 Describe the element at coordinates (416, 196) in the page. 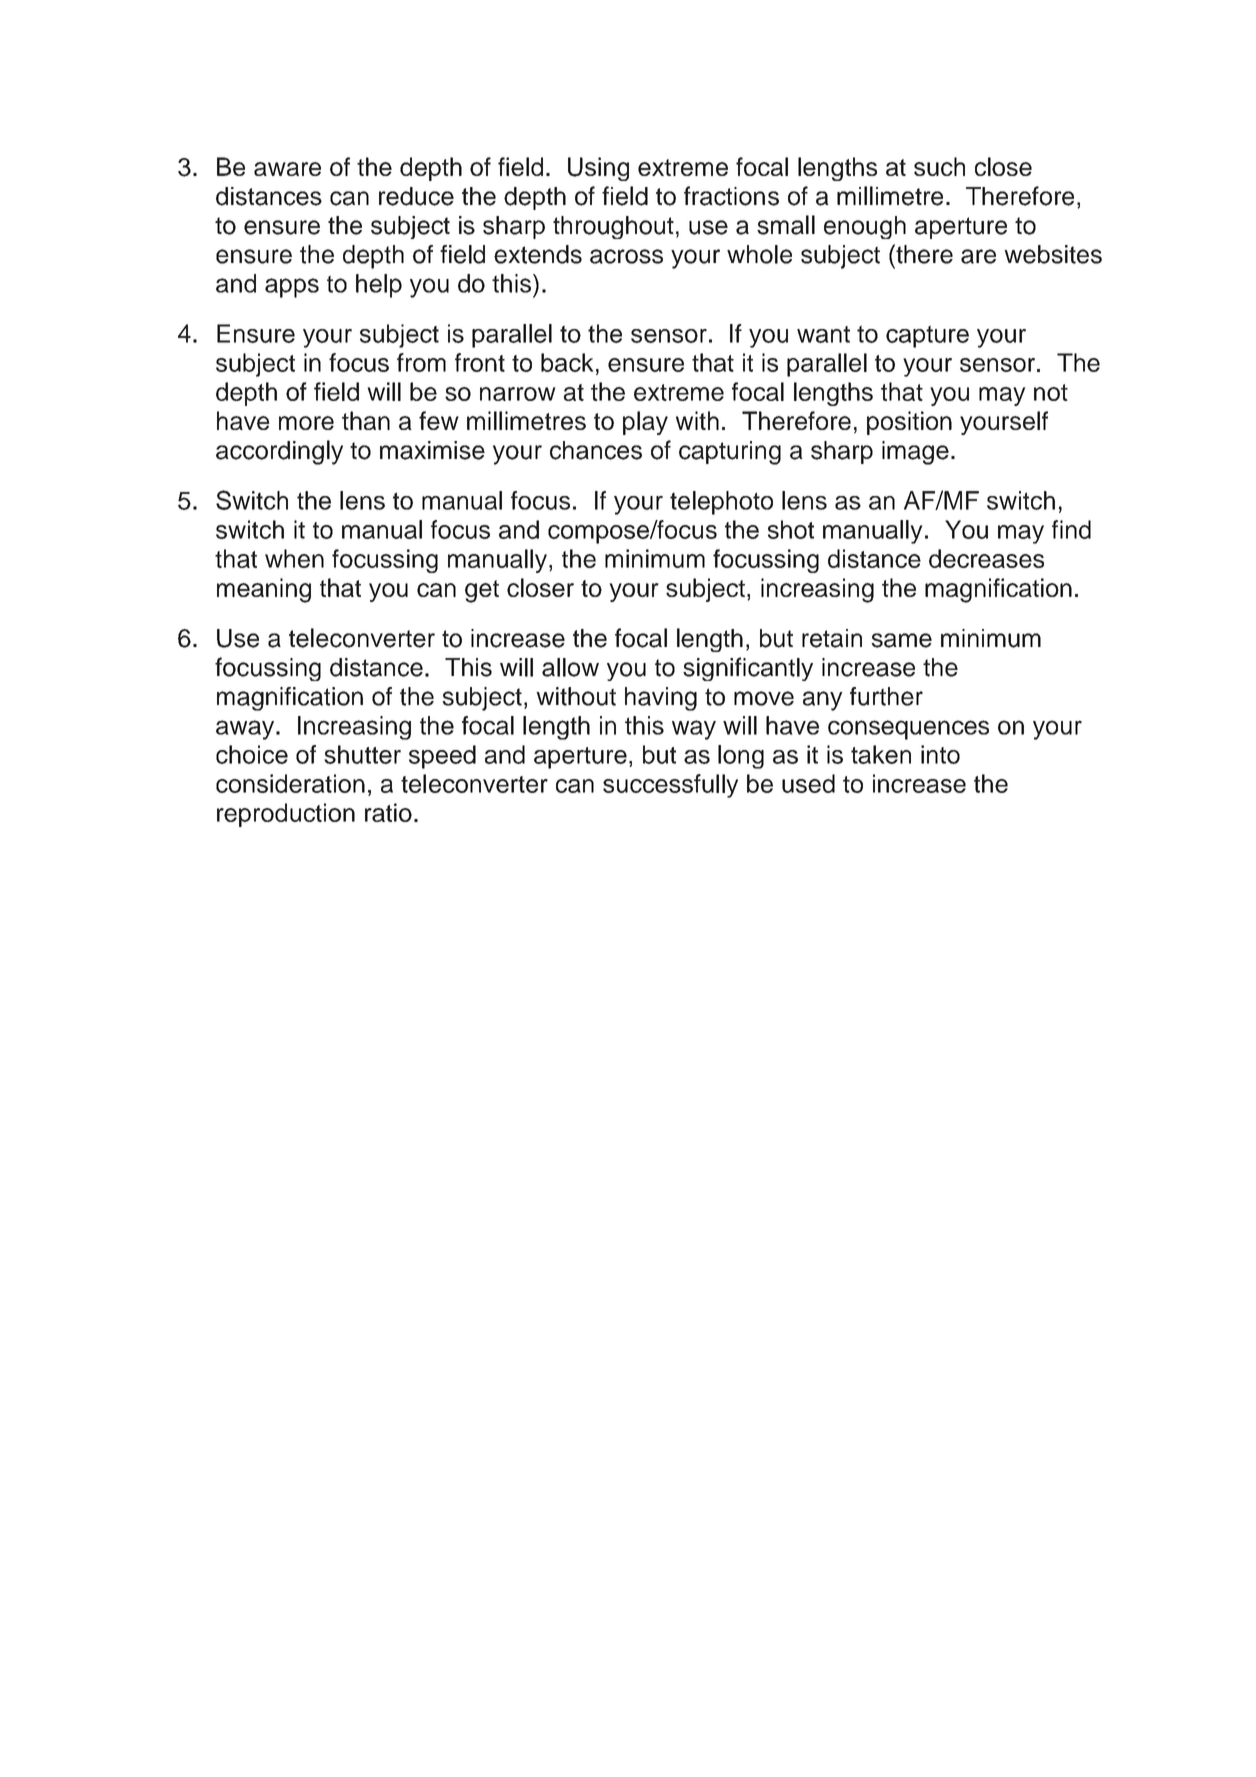

I see `reduce` at that location.
